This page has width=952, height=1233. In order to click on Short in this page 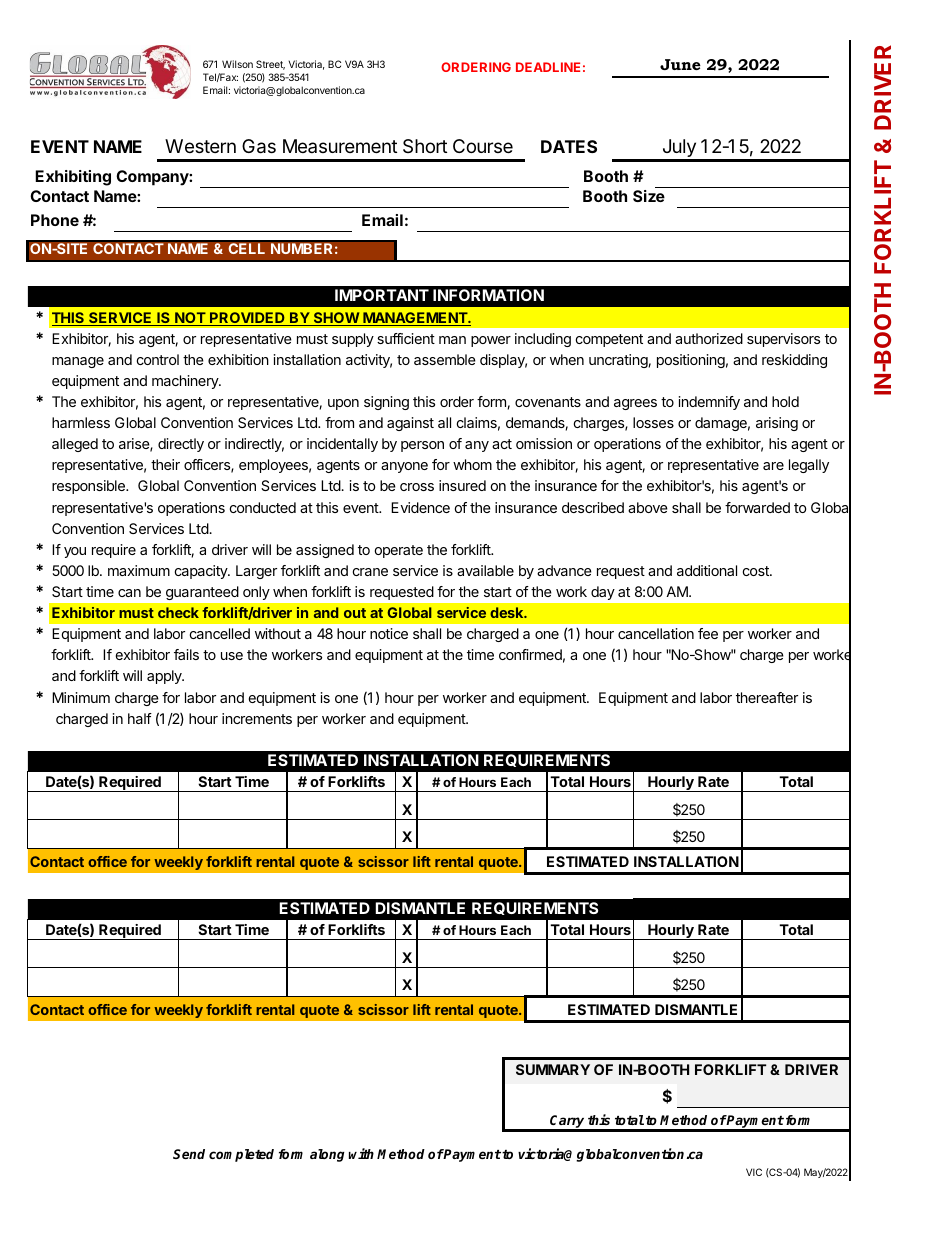, I will do `click(425, 146)`.
